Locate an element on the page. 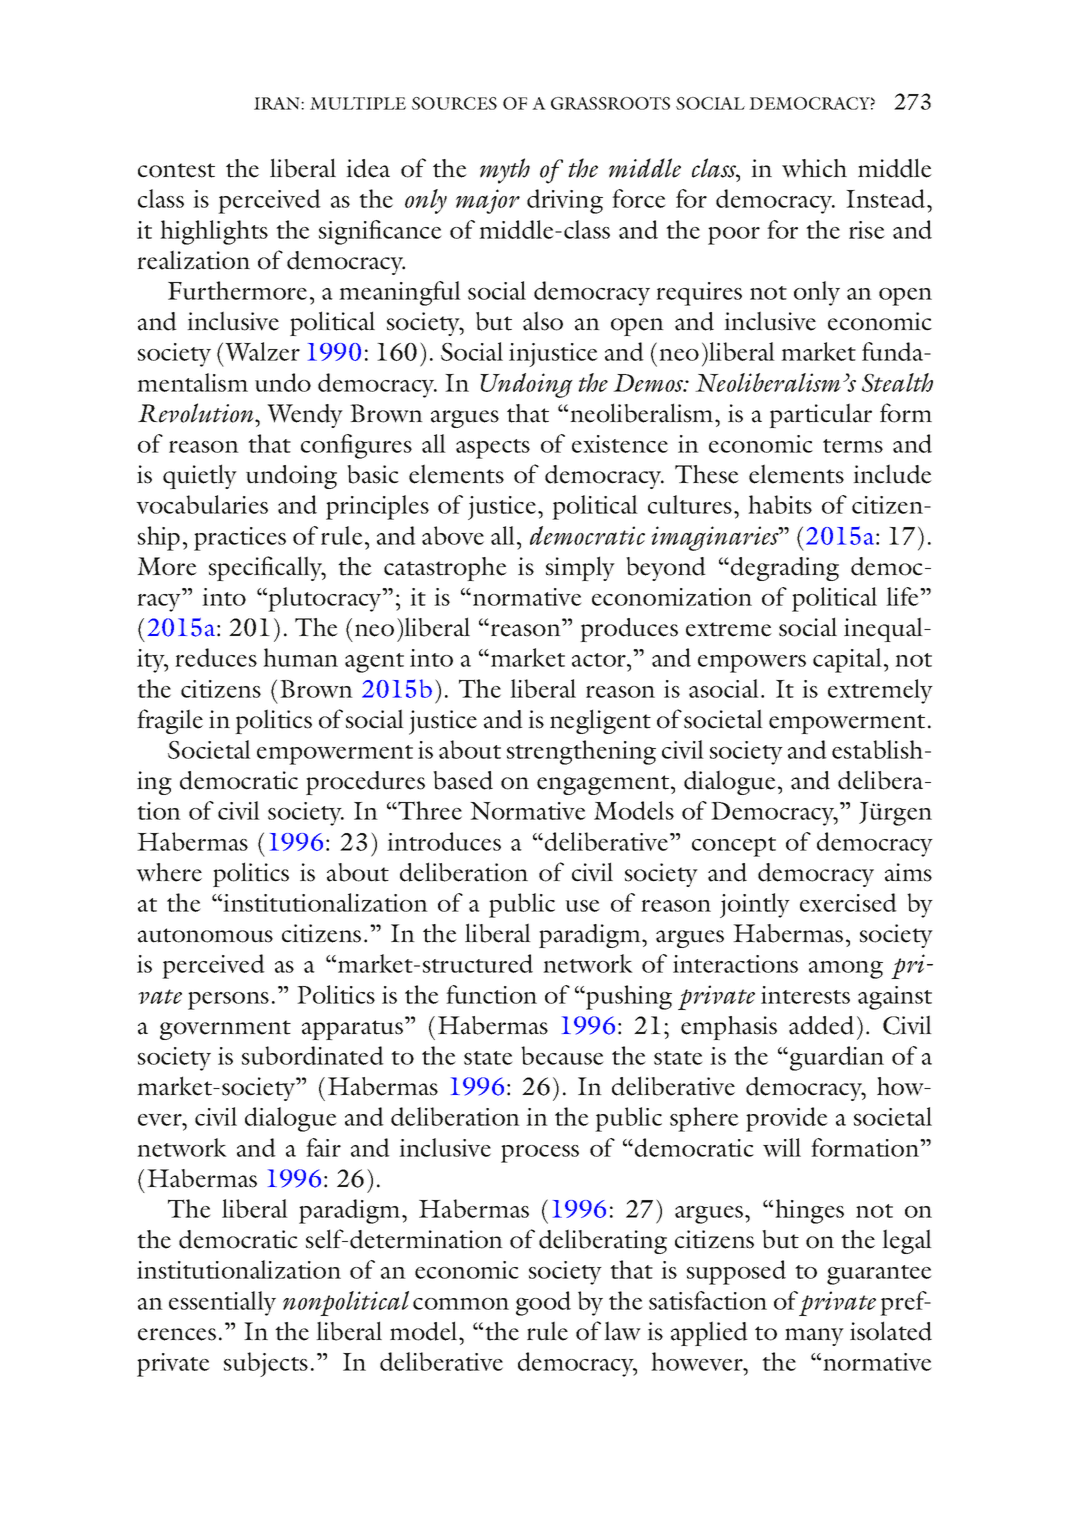  added is located at coordinates (821, 1025).
